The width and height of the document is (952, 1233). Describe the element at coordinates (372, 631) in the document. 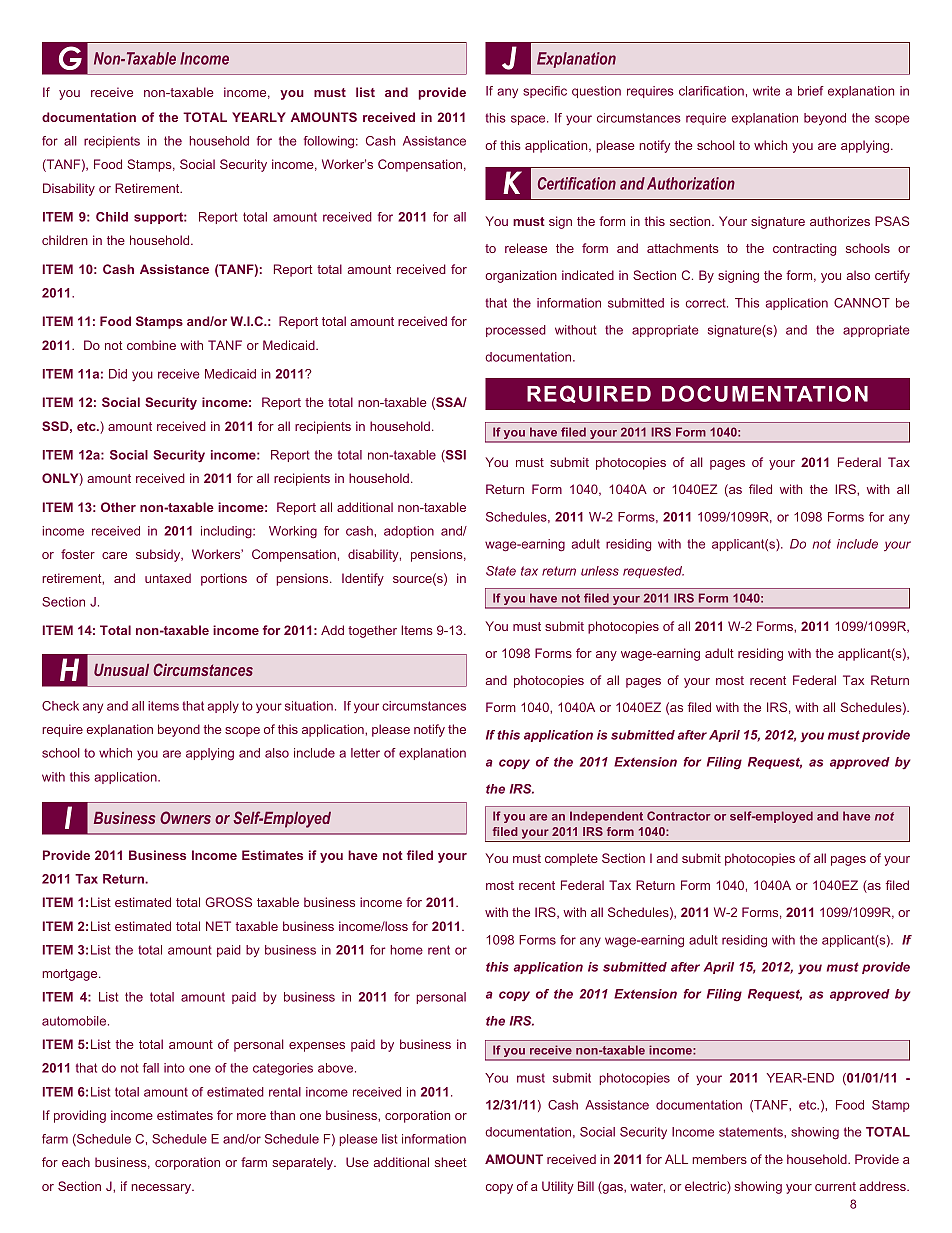

I see `together` at that location.
